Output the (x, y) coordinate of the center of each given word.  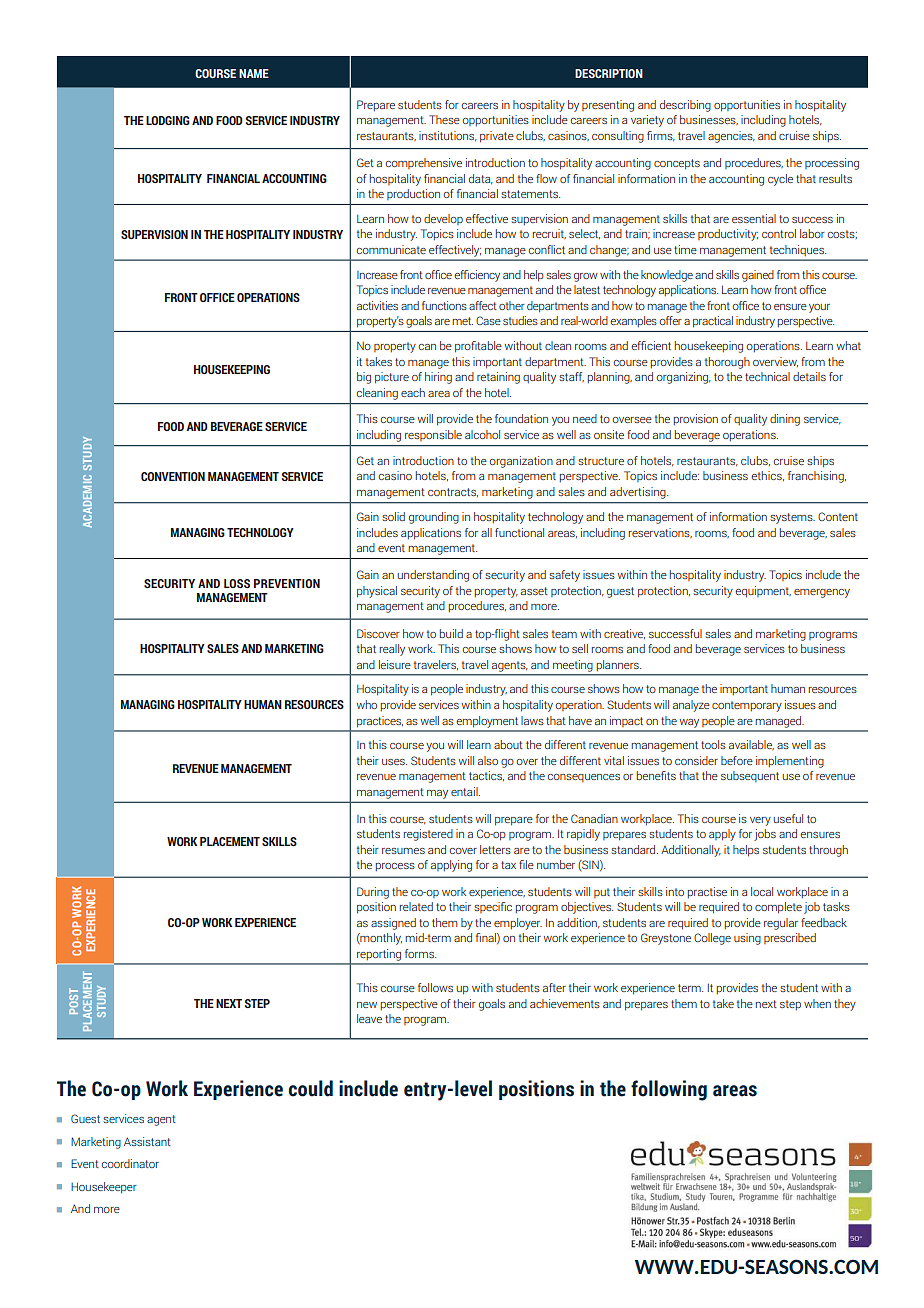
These (444, 119)
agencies (731, 137)
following (669, 1090)
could (310, 1088)
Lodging (168, 120)
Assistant (147, 1141)
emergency (822, 593)
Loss (237, 583)
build (451, 633)
